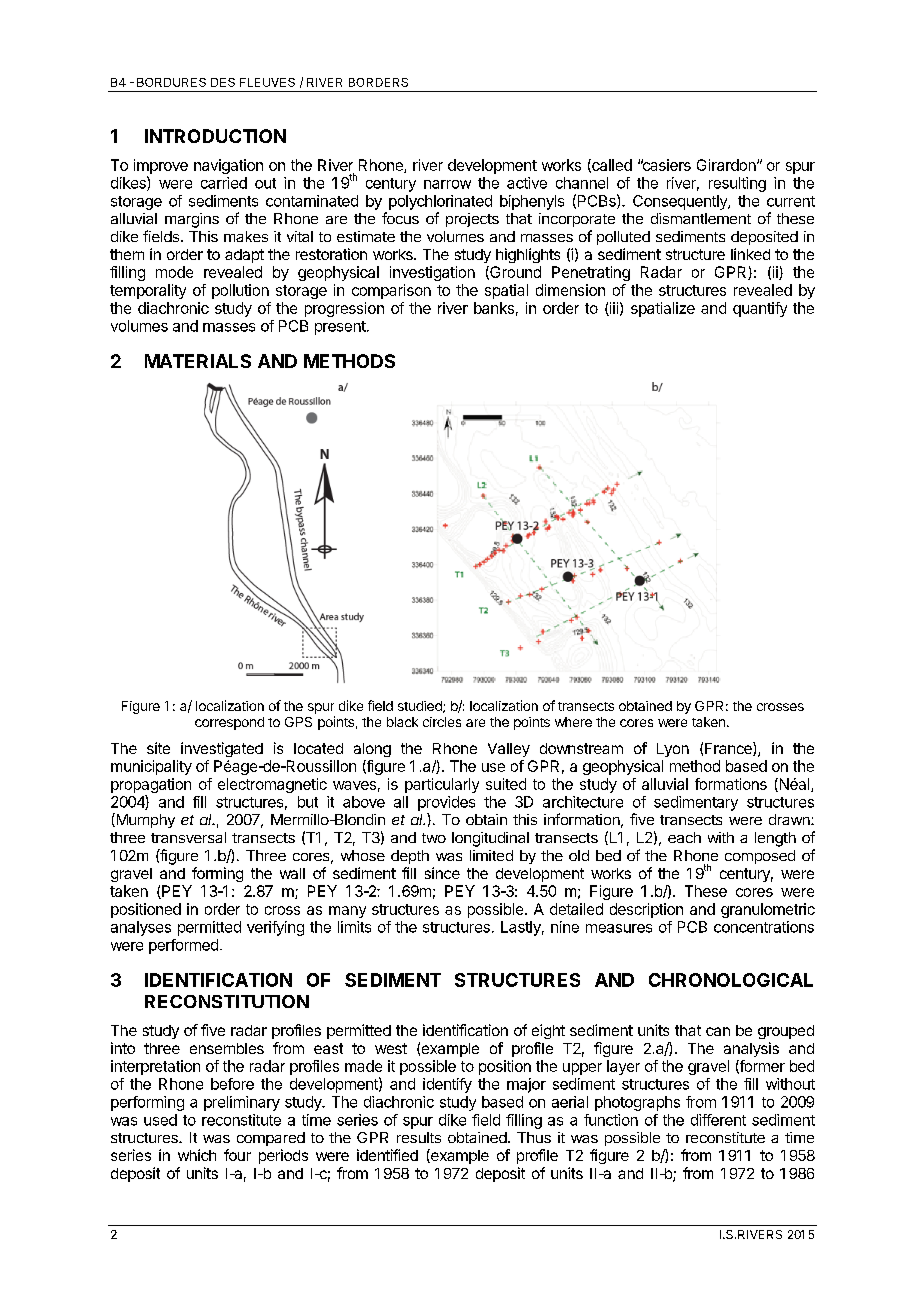 The width and height of the screenshot is (924, 1308). What do you see at coordinates (442, 873) in the screenshot?
I see `since` at bounding box center [442, 873].
